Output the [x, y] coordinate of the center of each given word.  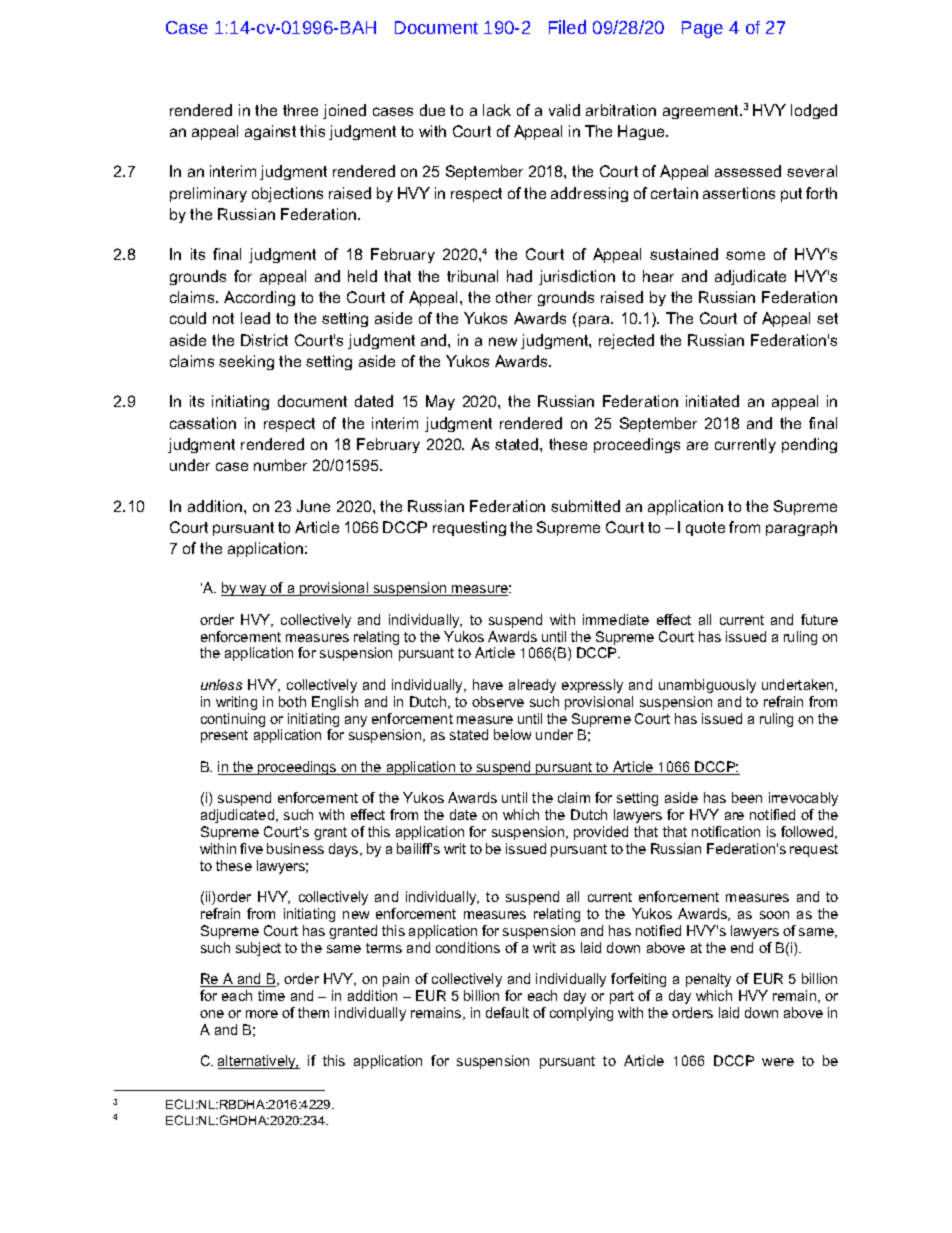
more [262, 1014]
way [253, 590]
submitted [585, 506]
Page [702, 29]
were [778, 1062]
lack [497, 110]
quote [705, 529]
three [300, 110]
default [507, 1012]
